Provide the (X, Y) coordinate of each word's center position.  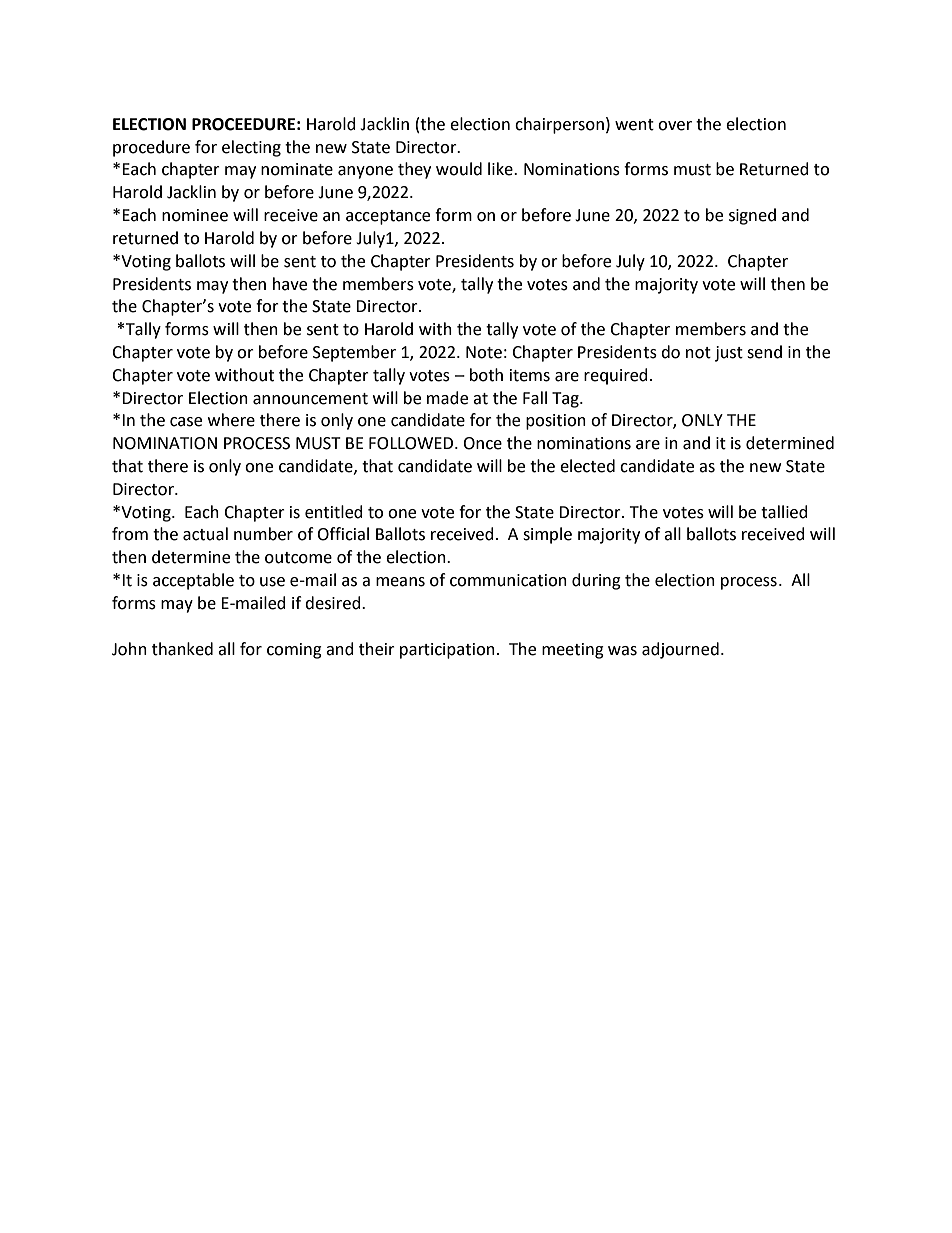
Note (484, 352)
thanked (182, 649)
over (675, 126)
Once (482, 443)
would (459, 169)
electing (251, 148)
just (729, 354)
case (186, 422)
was (622, 651)
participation (447, 651)
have (290, 284)
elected (587, 466)
